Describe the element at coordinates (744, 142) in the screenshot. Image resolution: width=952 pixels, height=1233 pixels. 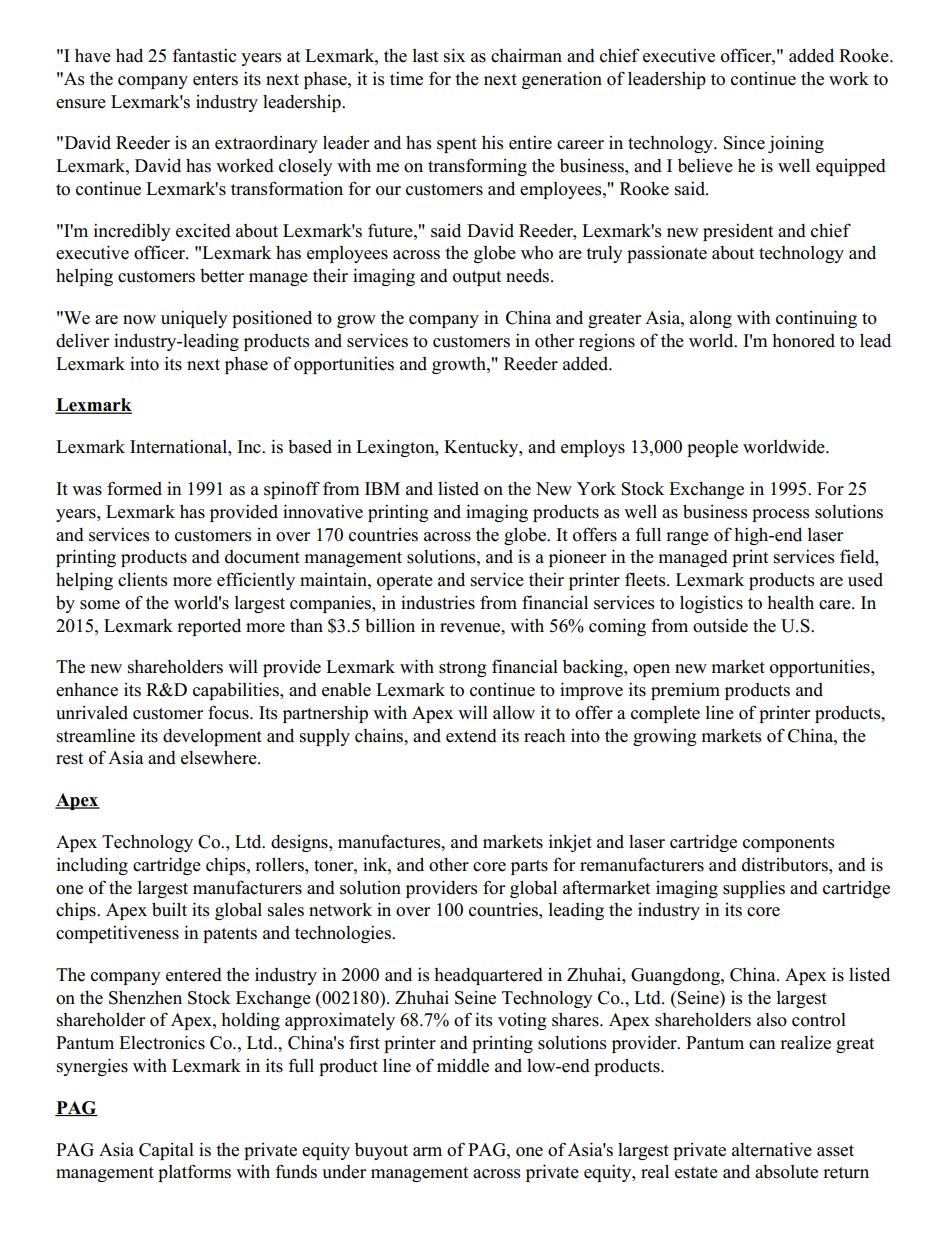
I see `Since` at that location.
